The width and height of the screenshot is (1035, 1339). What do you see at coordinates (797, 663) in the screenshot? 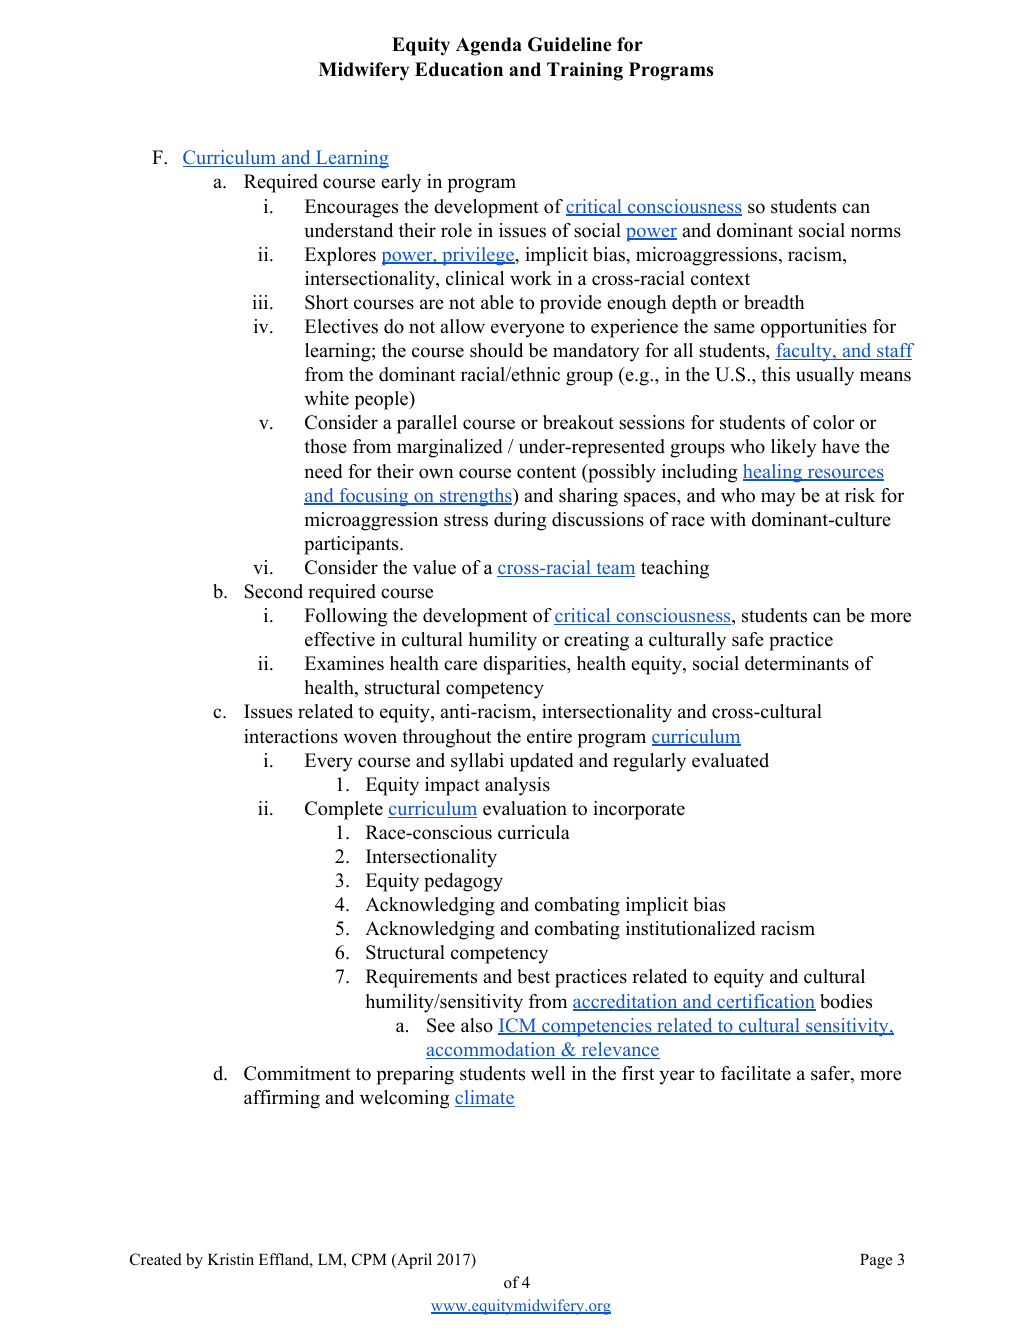
I see `determinants` at bounding box center [797, 663].
